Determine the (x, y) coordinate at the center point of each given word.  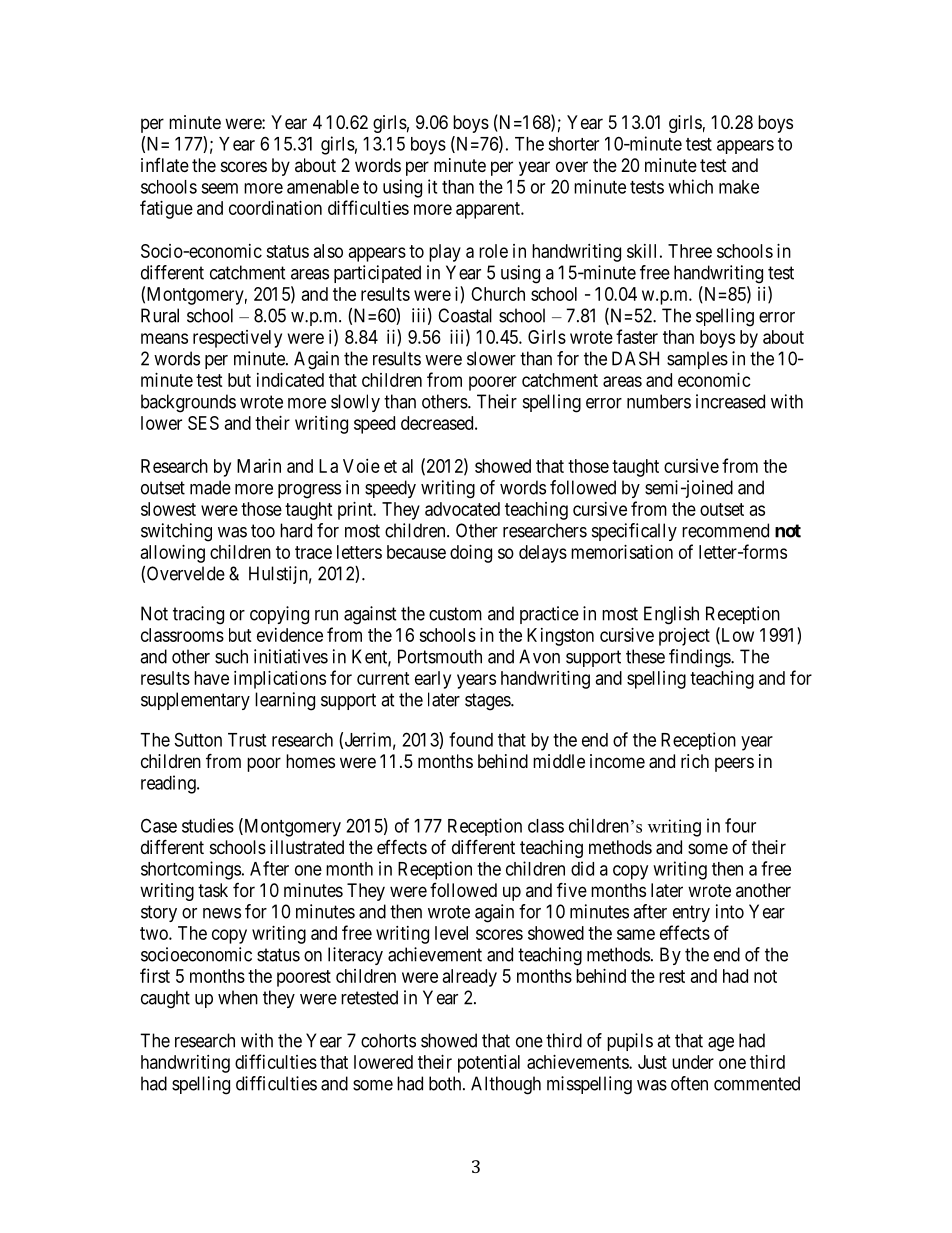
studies (208, 825)
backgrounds (188, 403)
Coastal (465, 315)
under (693, 1062)
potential (489, 1064)
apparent (489, 210)
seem (219, 188)
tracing (198, 615)
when (238, 997)
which (690, 186)
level (451, 933)
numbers (659, 401)
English (671, 615)
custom (455, 614)
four (740, 825)
